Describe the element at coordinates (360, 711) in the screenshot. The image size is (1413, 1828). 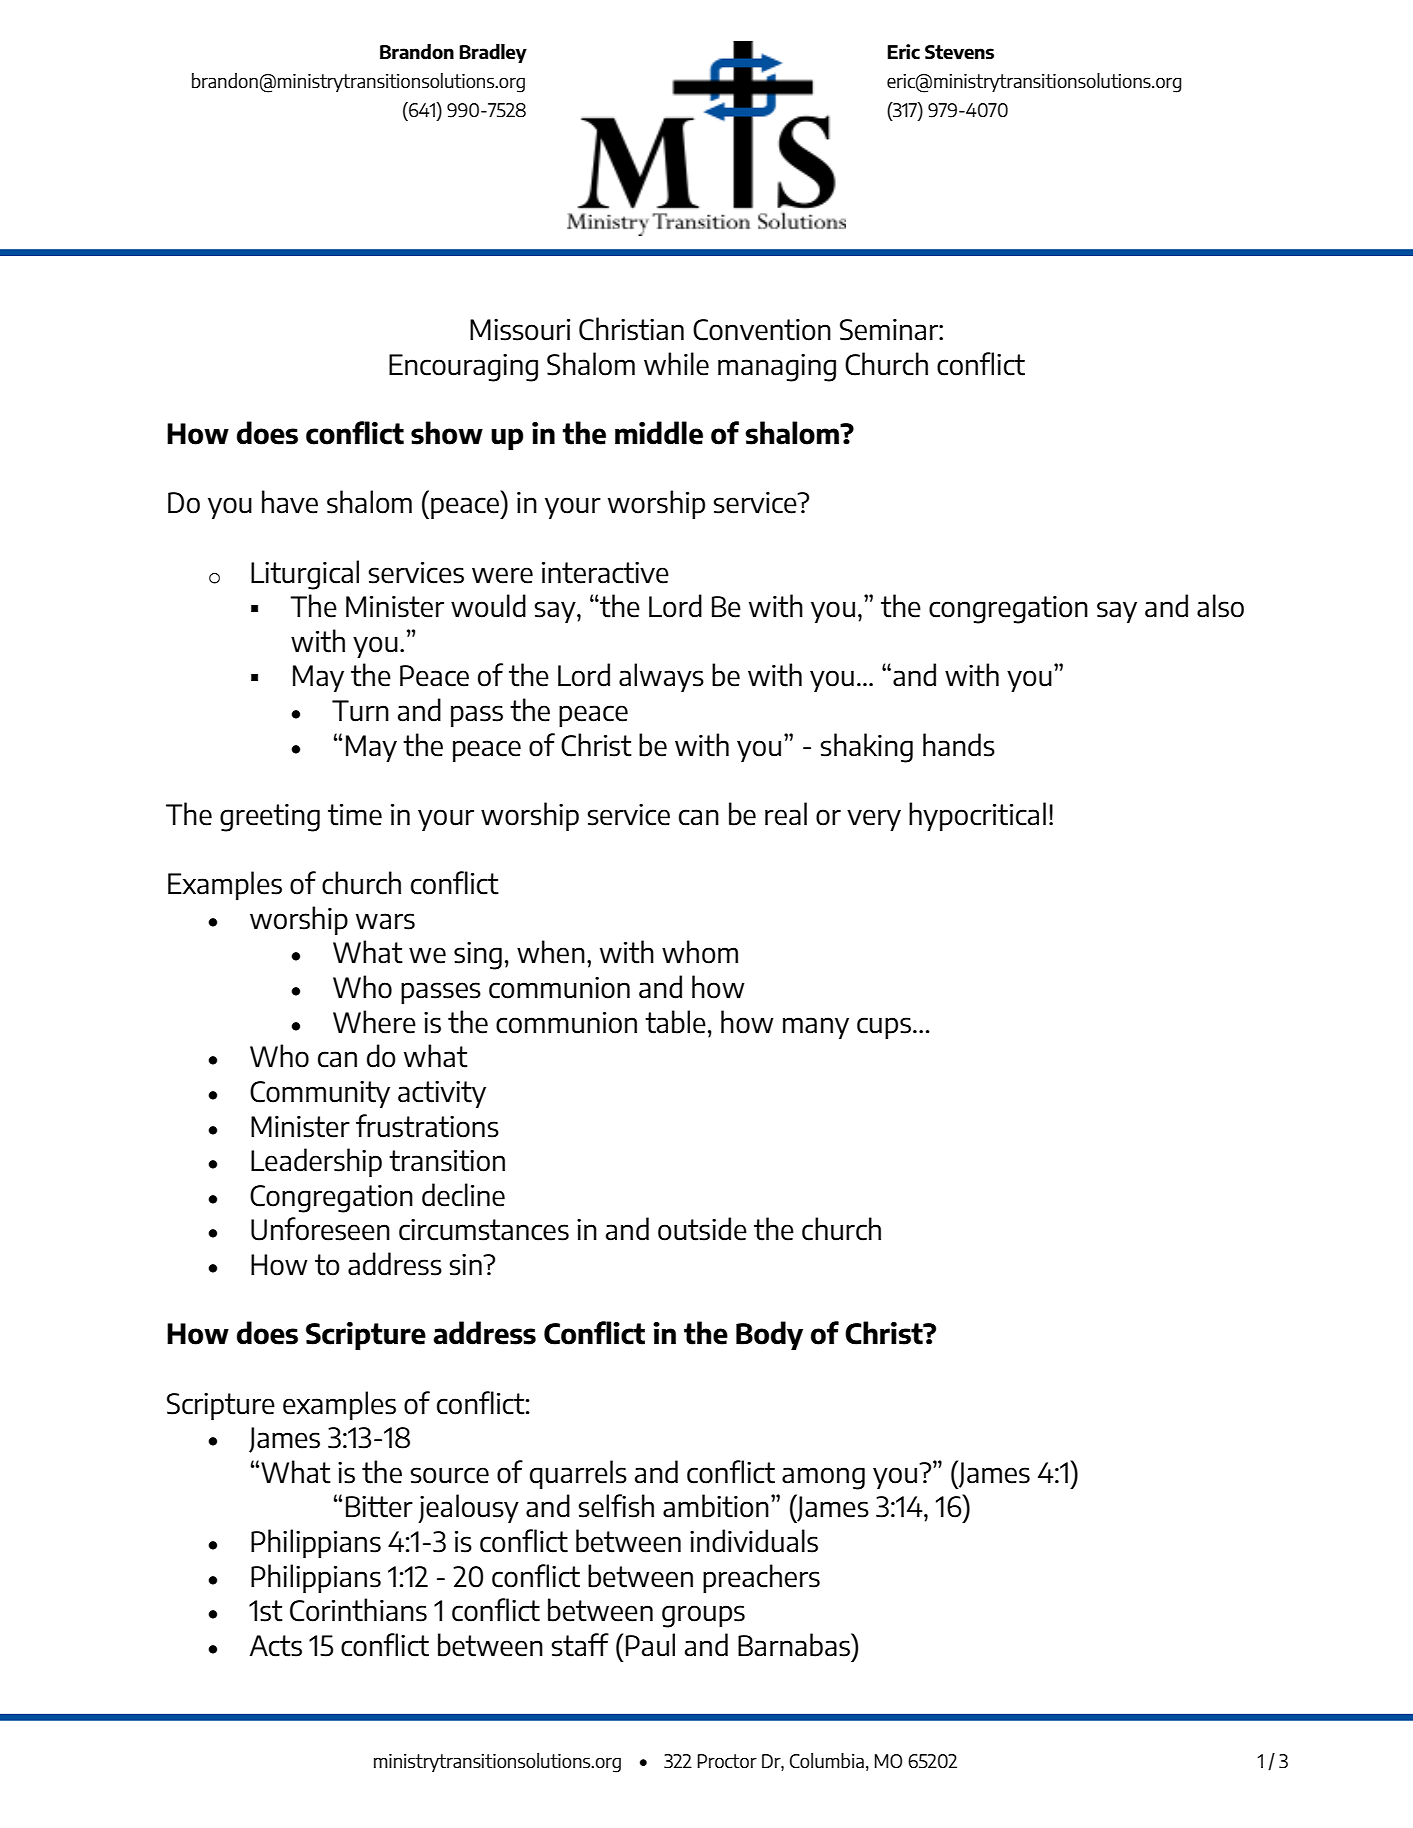
I see `Turn` at that location.
